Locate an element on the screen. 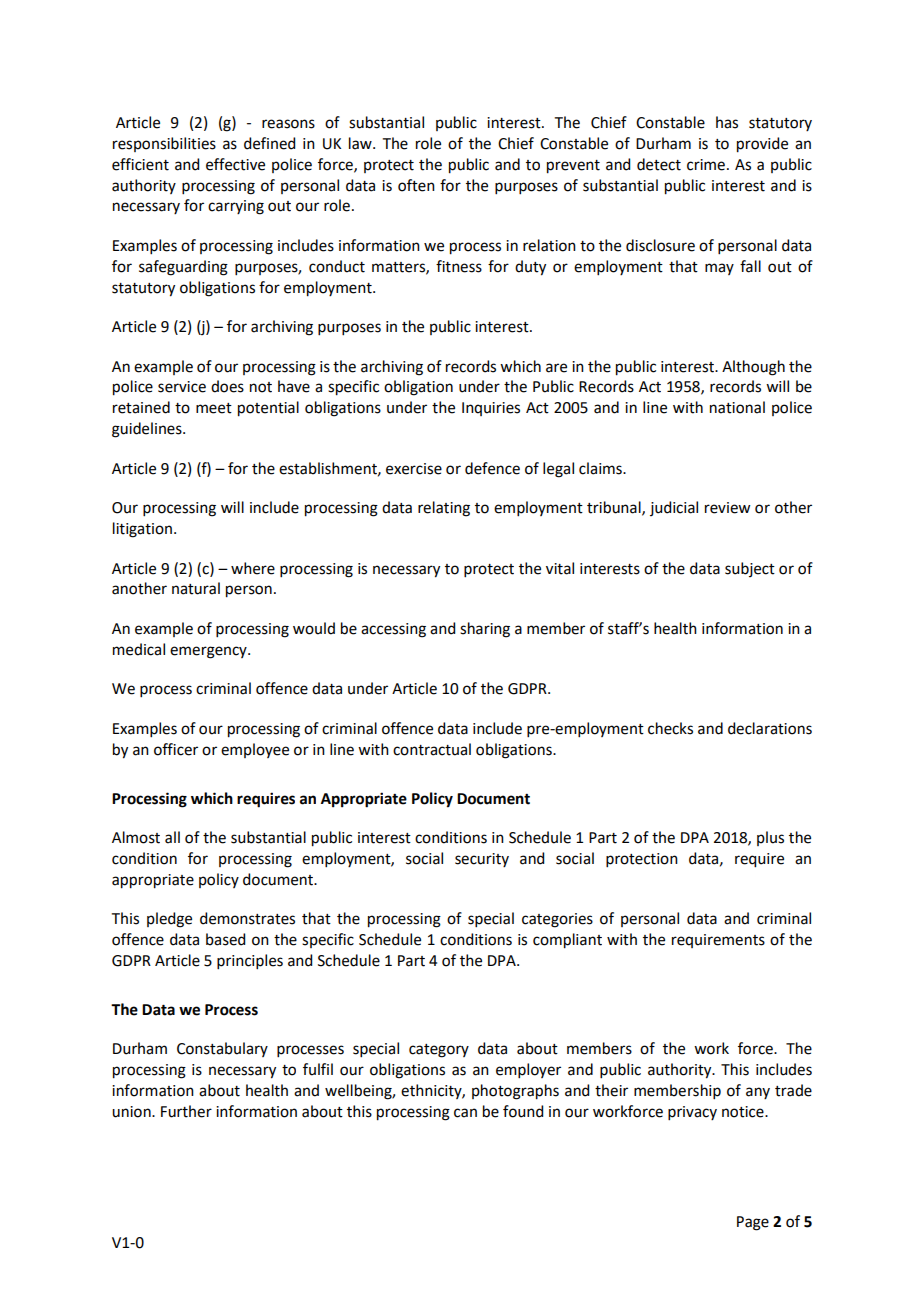 Image resolution: width=924 pixels, height=1308 pixels. security is located at coordinates (482, 860).
